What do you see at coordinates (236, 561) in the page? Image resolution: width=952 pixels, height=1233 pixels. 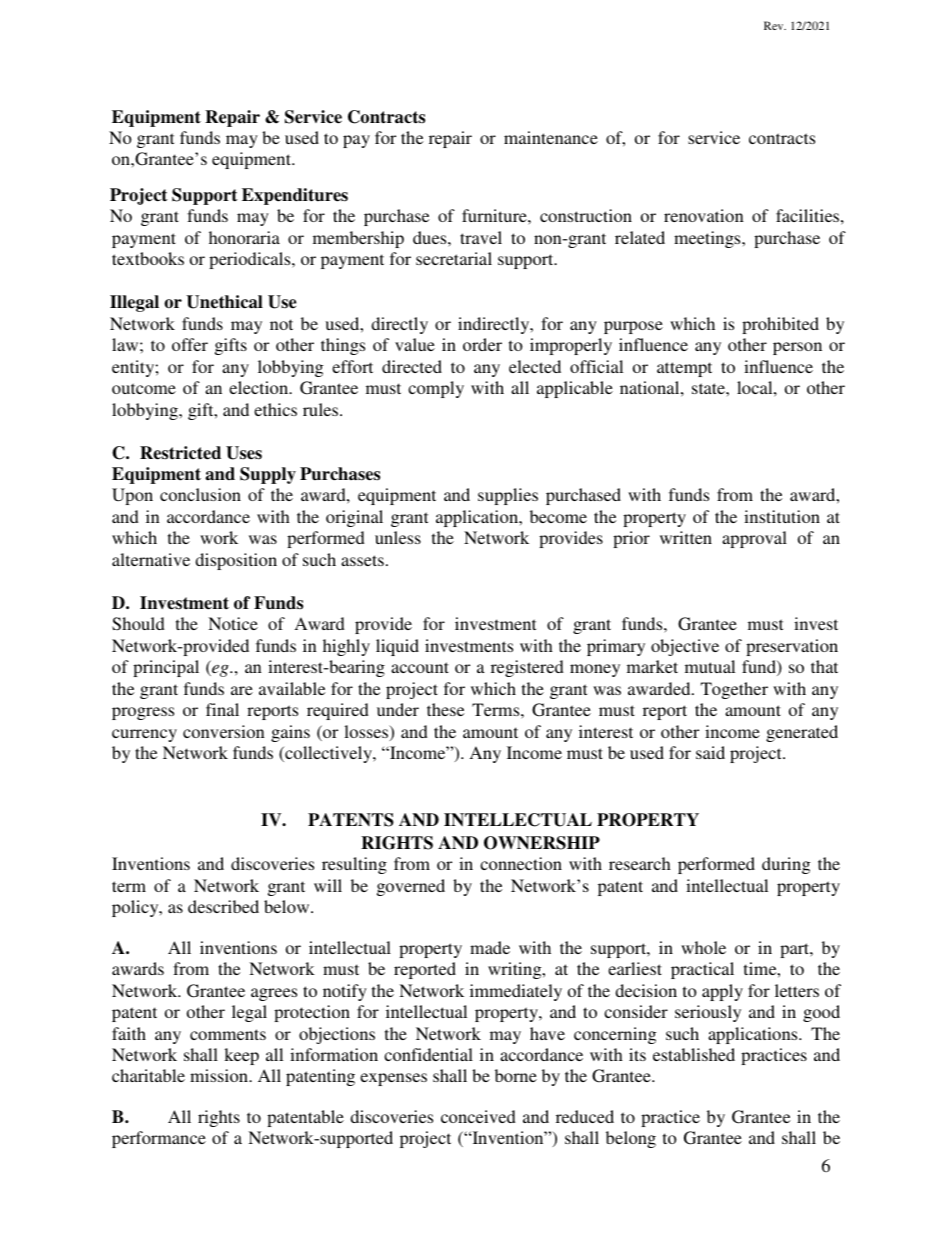 I see `disposition` at bounding box center [236, 561].
